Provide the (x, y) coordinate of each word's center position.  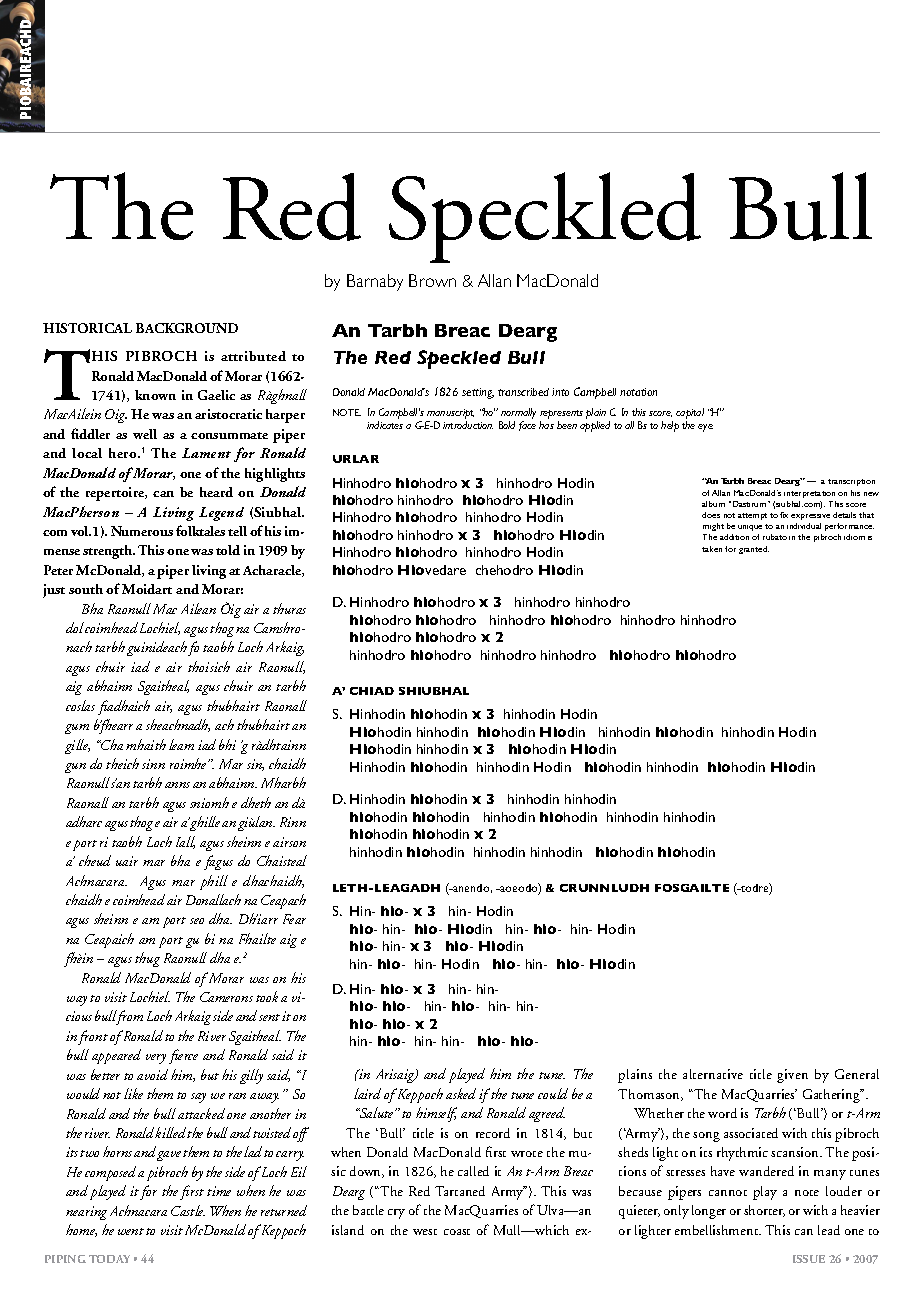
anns (177, 785)
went (131, 1231)
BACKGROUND (187, 328)
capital (690, 413)
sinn (153, 764)
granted (754, 550)
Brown (432, 280)
